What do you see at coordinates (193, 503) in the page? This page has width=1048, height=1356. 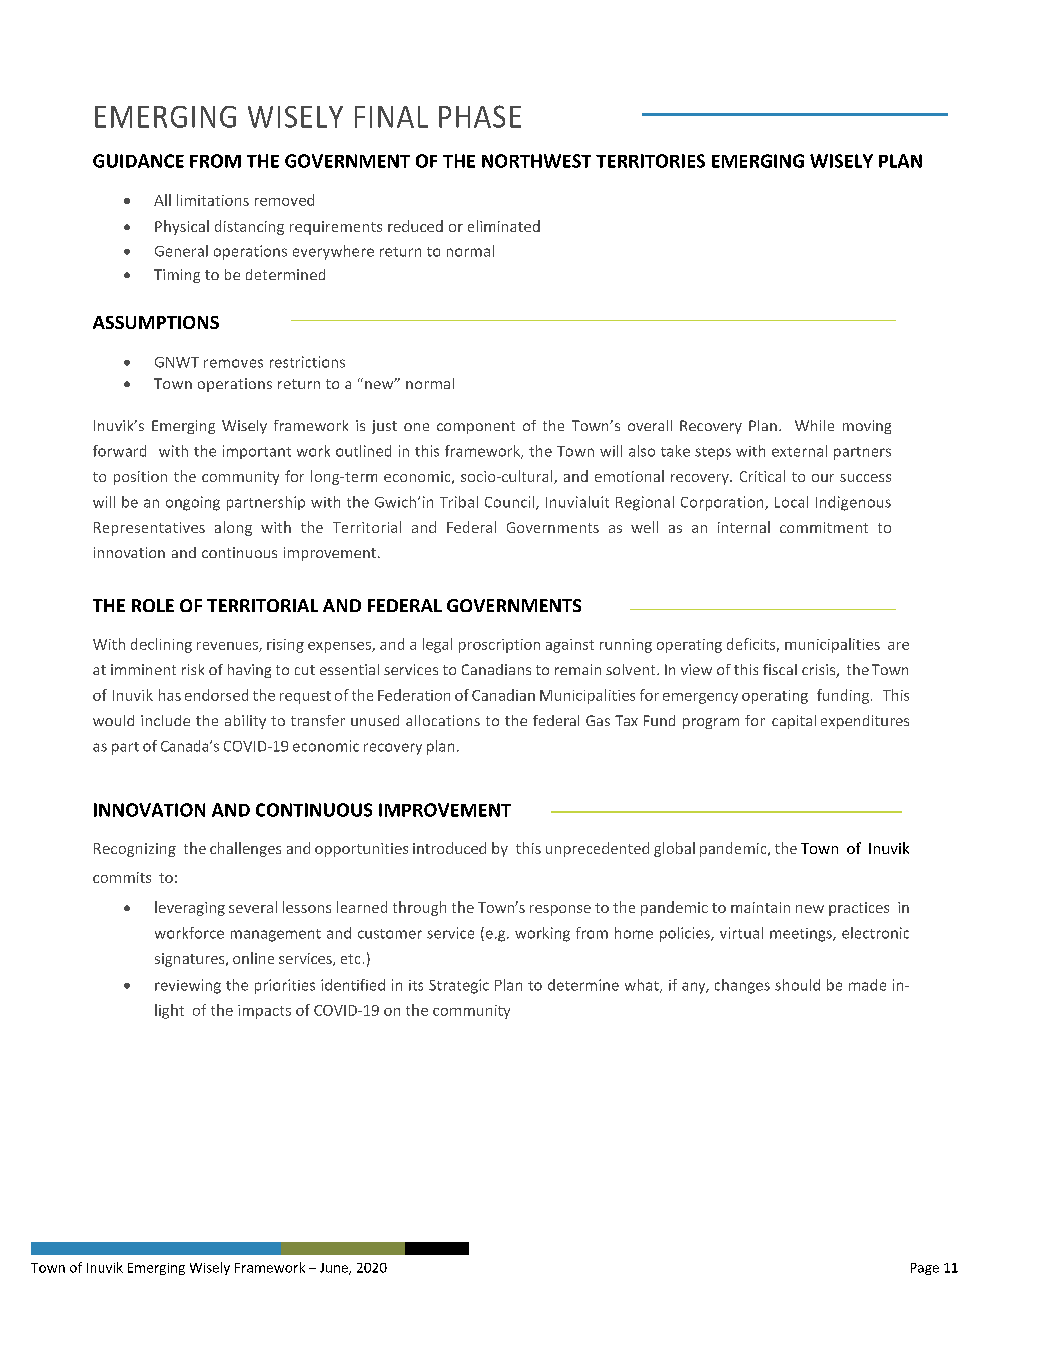 I see `ongoing` at bounding box center [193, 503].
